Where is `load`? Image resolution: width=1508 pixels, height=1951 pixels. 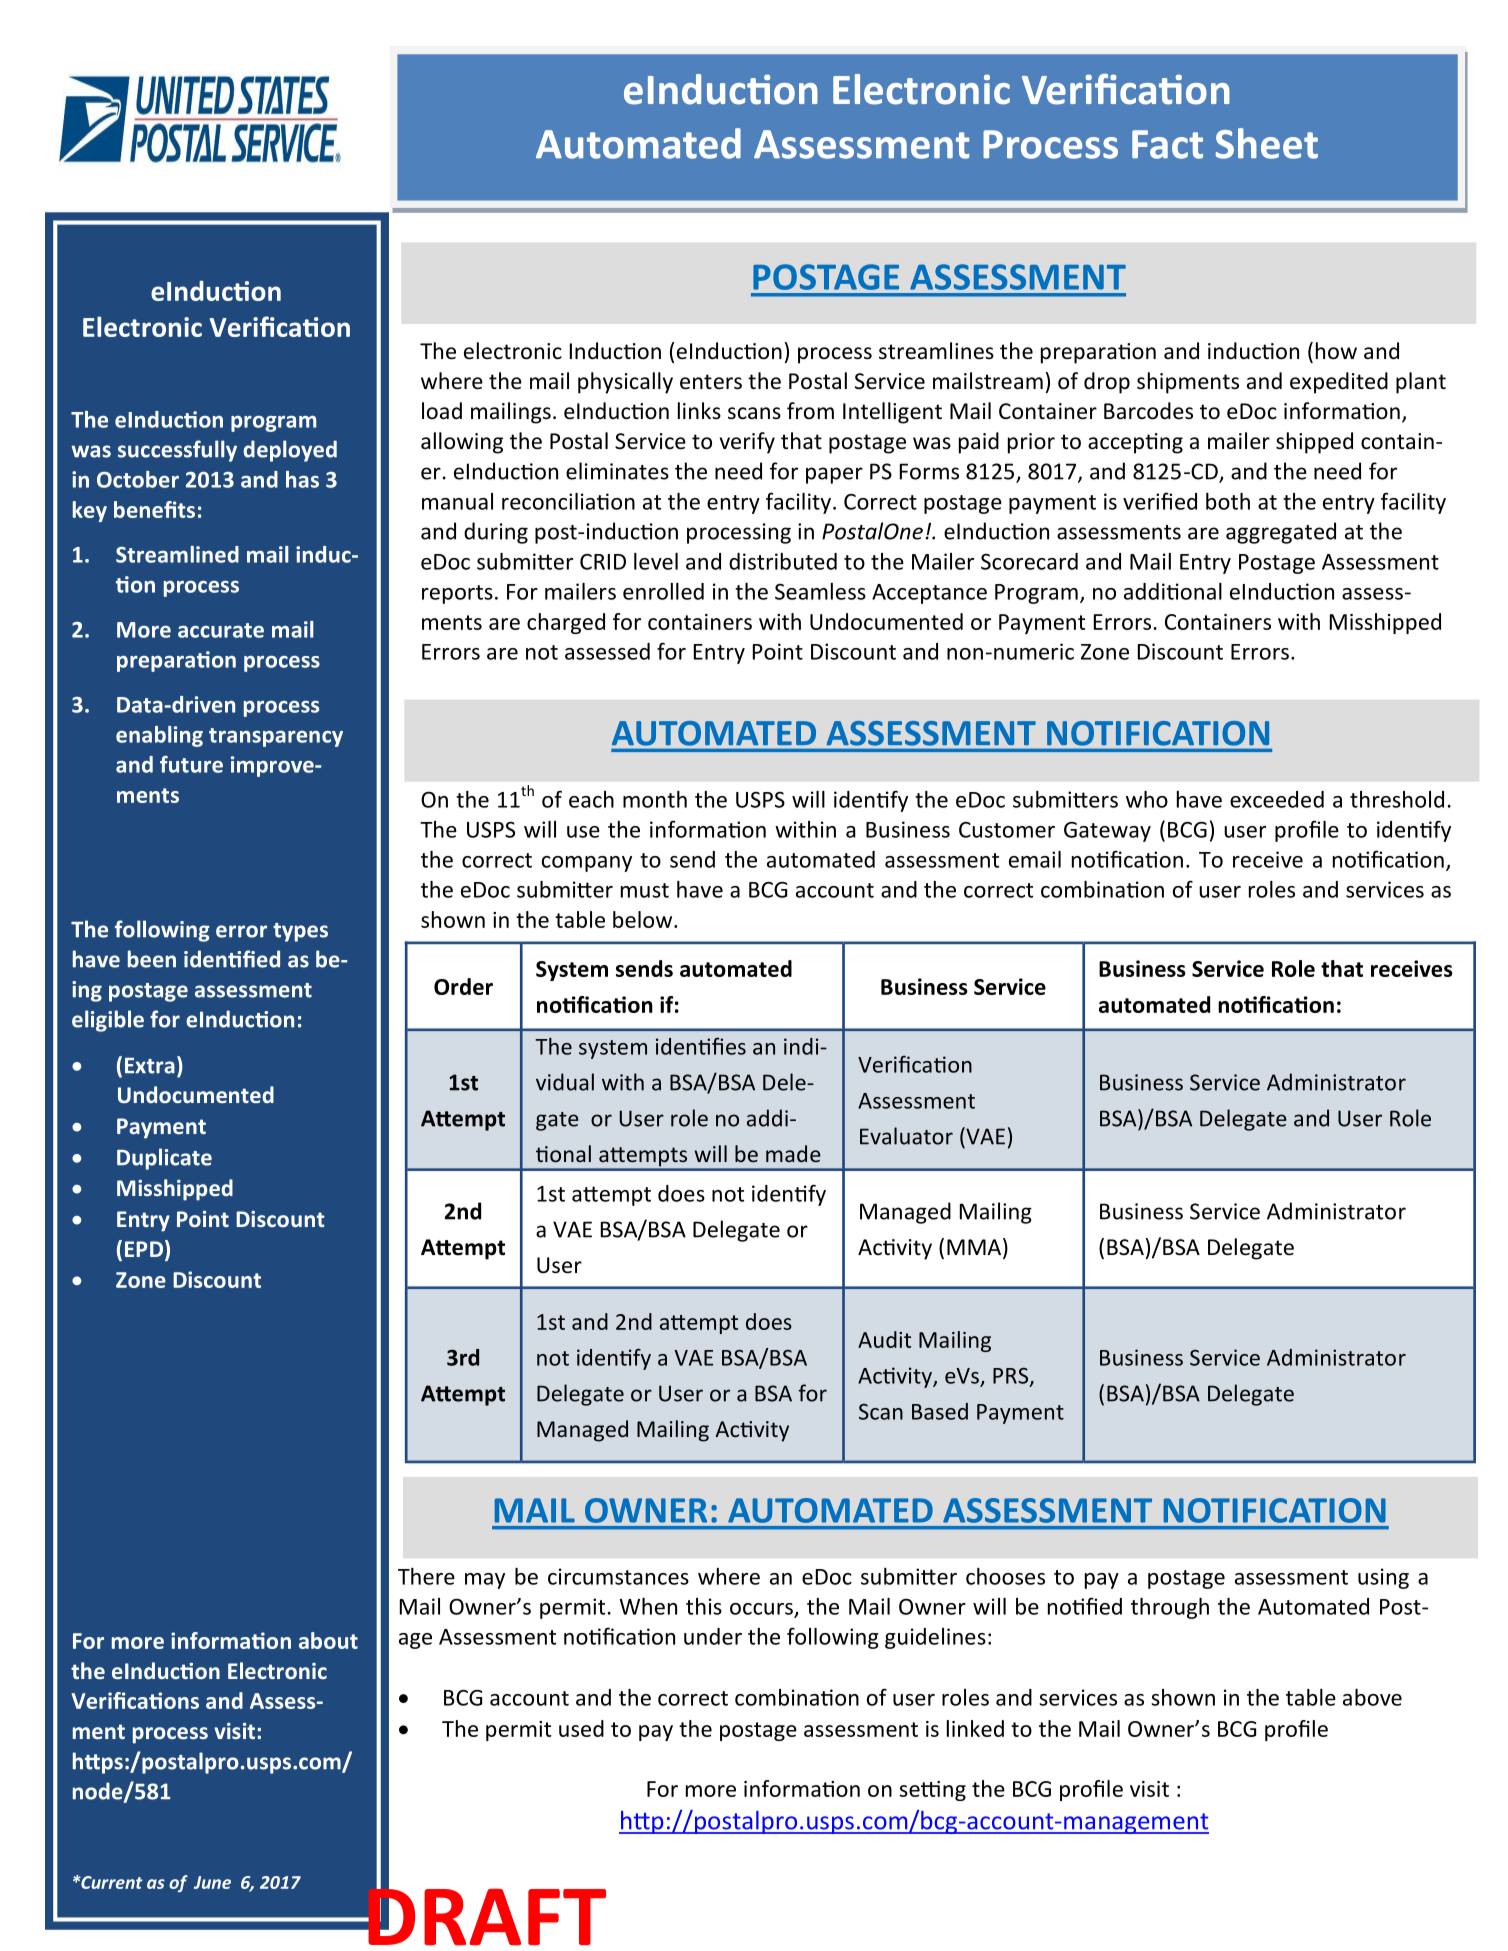 load is located at coordinates (442, 411).
